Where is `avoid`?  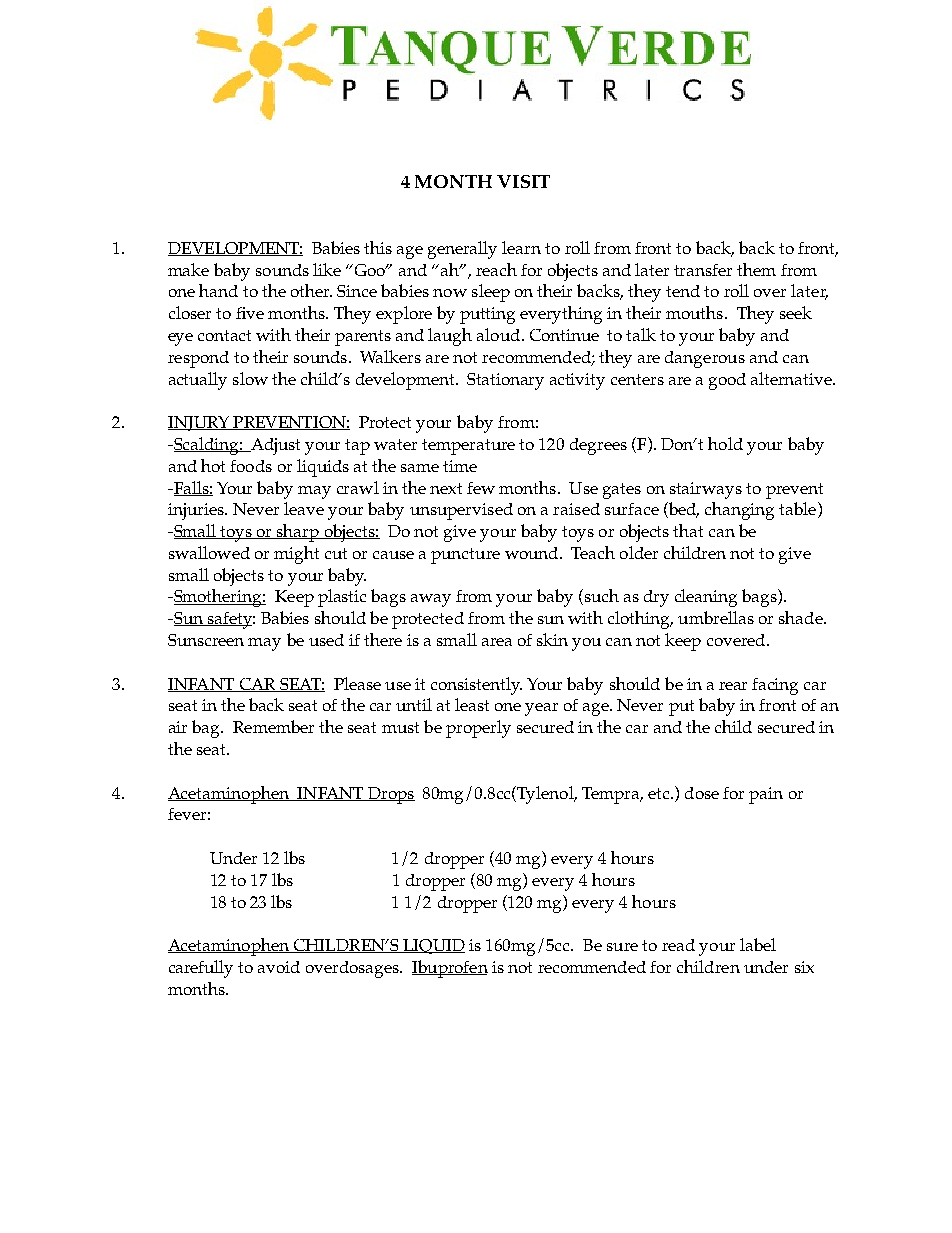 avoid is located at coordinates (279, 967).
